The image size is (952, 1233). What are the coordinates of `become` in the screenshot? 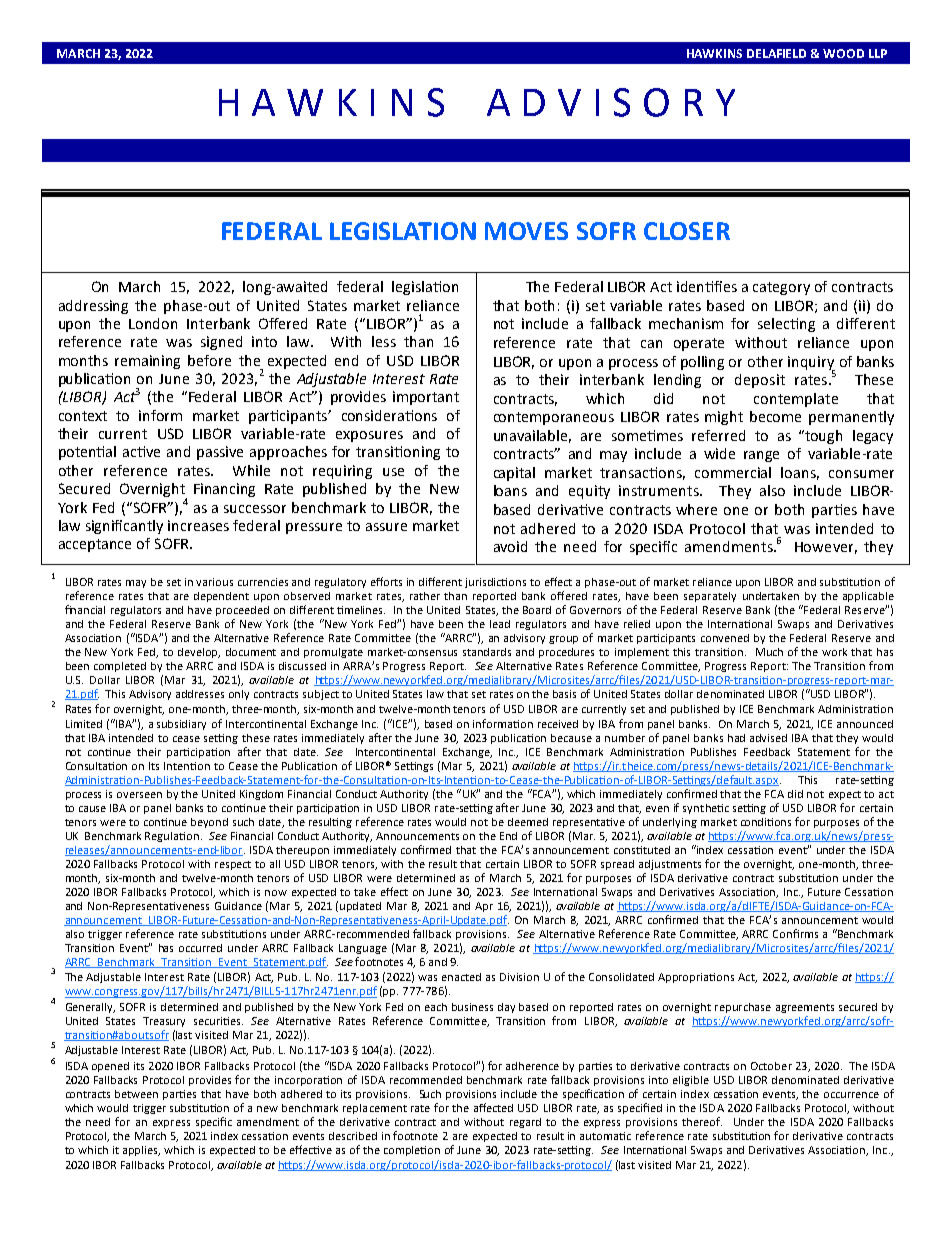 It's located at (775, 416).
